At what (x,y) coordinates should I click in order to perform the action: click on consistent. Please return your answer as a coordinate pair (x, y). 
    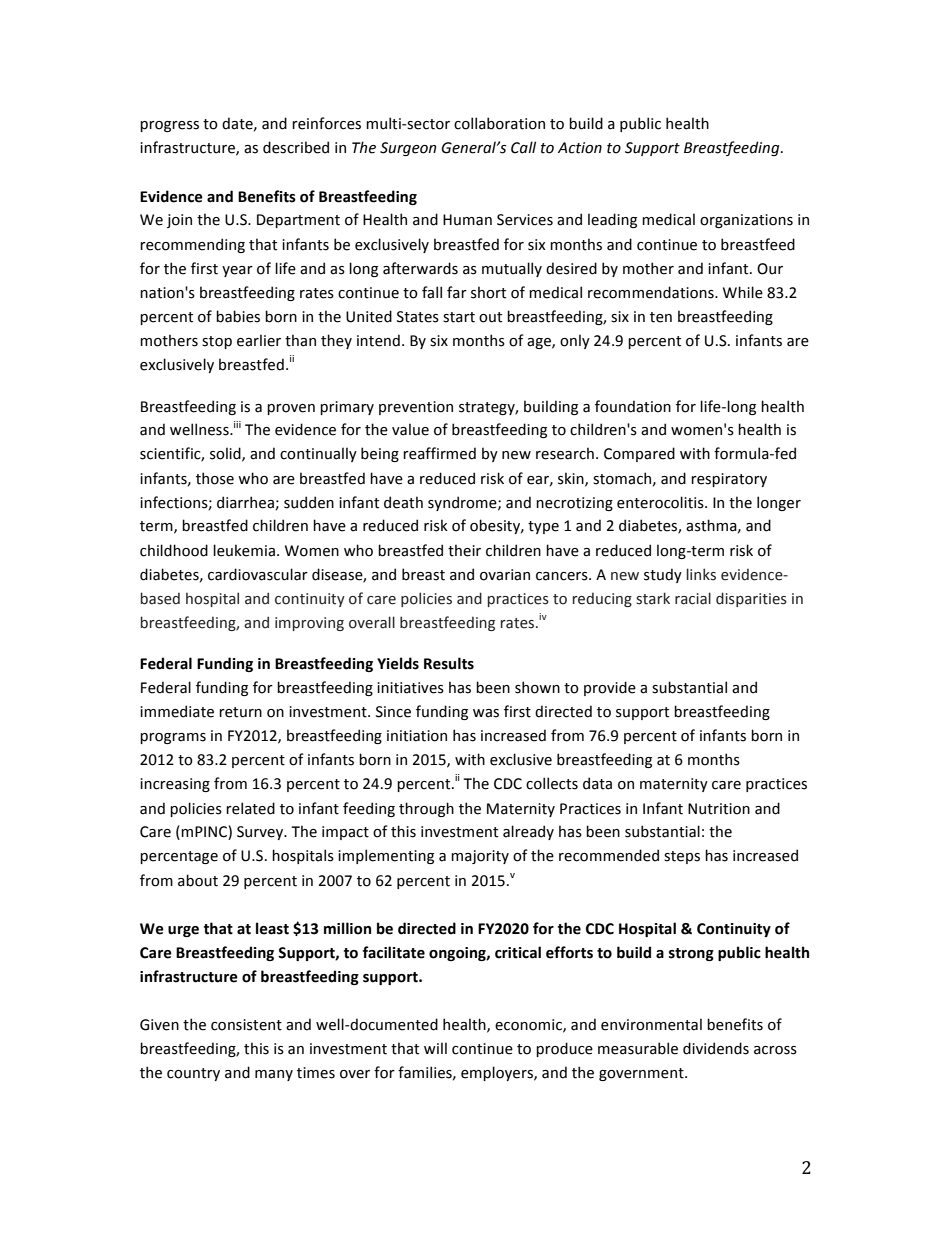
    Looking at the image, I should click on (246, 1025).
